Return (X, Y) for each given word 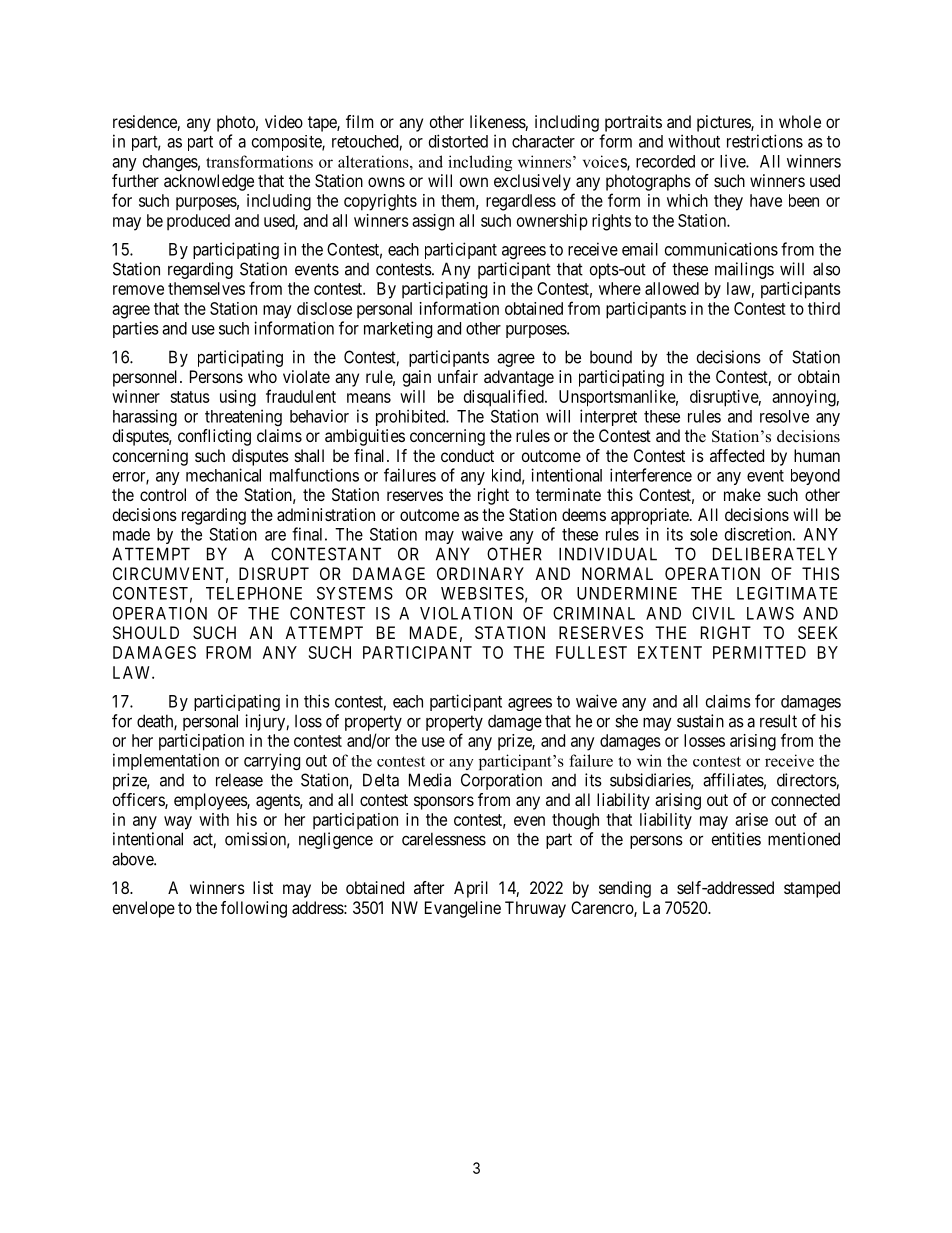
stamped (812, 889)
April (471, 889)
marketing (398, 329)
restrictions (765, 141)
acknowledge (209, 182)
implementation (166, 761)
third (824, 308)
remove (138, 290)
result (778, 721)
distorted (458, 141)
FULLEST (591, 652)
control (163, 494)
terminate (568, 494)
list (263, 887)
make (742, 494)
